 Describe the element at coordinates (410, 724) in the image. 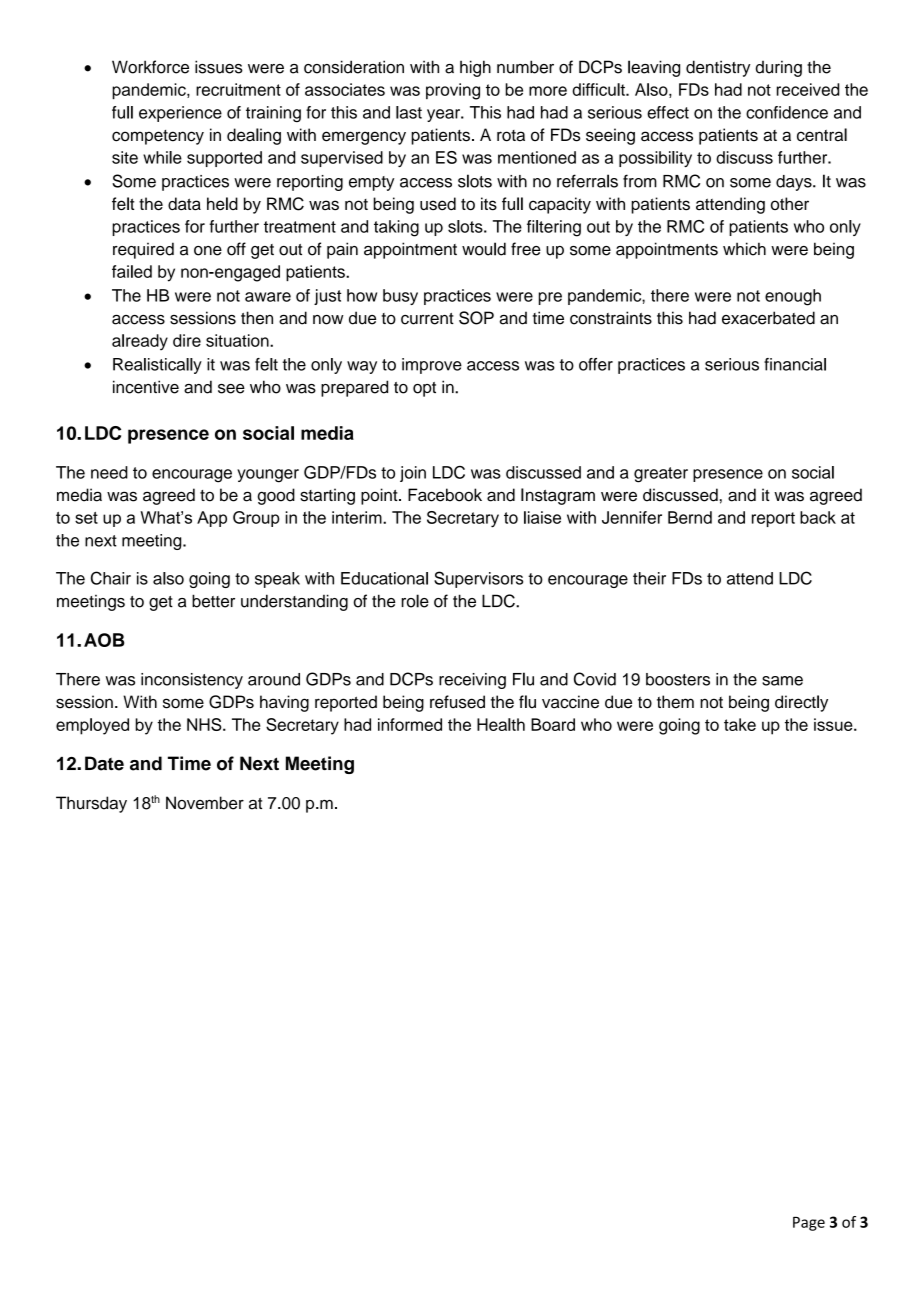

I see `informed` at that location.
